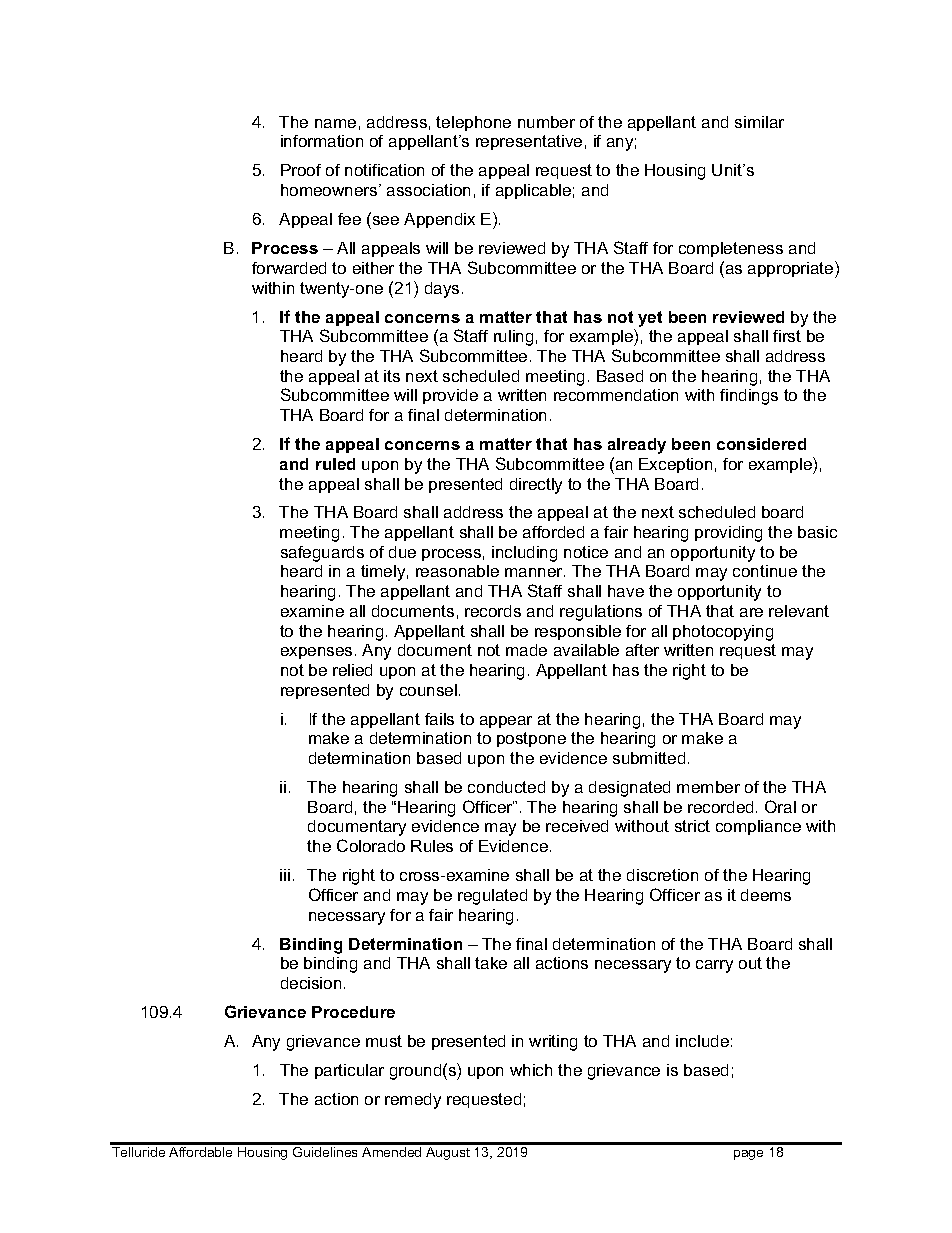 The height and width of the image is (1233, 952). I want to click on made, so click(526, 650).
